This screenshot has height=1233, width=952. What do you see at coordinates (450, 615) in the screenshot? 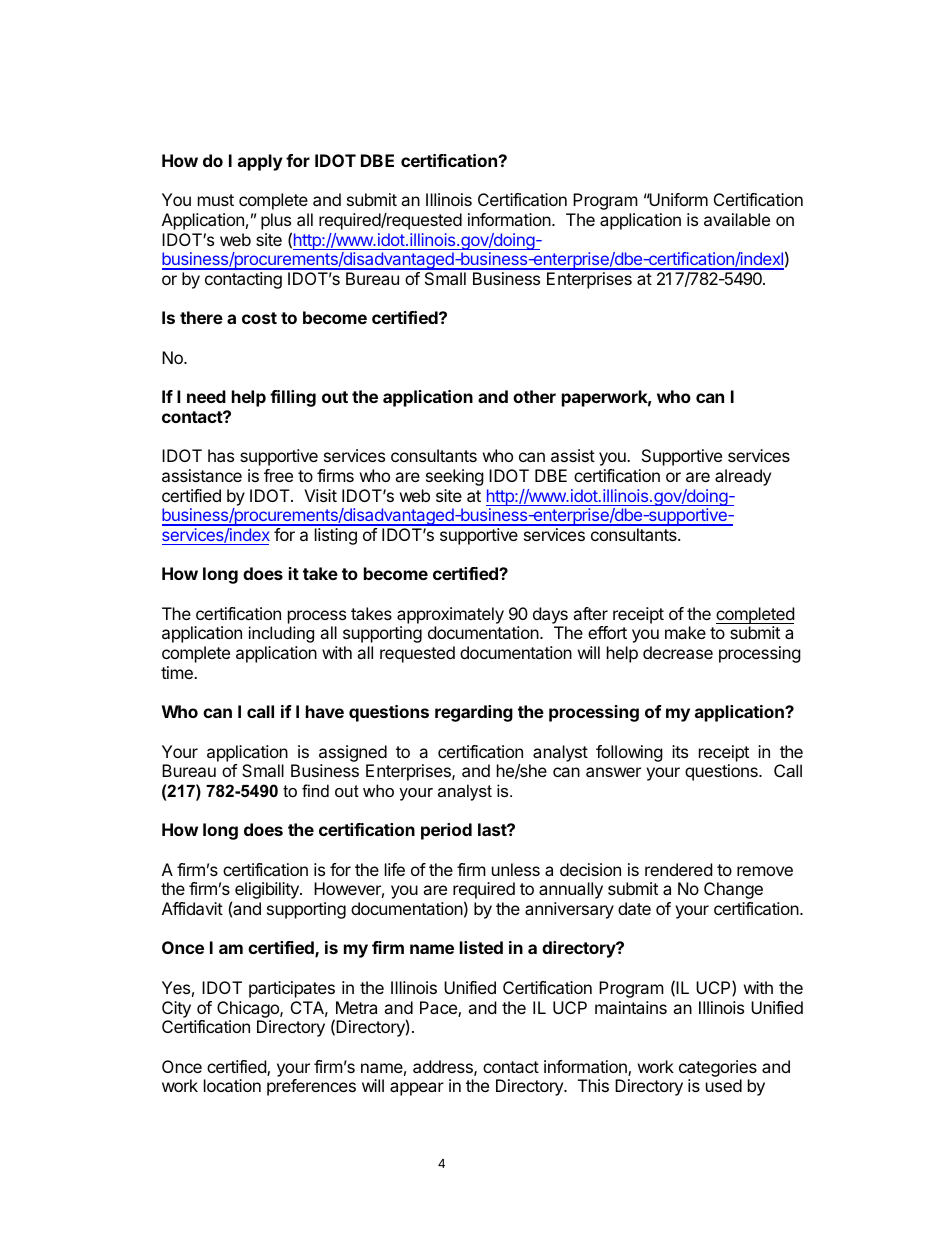
I see `approximately` at bounding box center [450, 615].
